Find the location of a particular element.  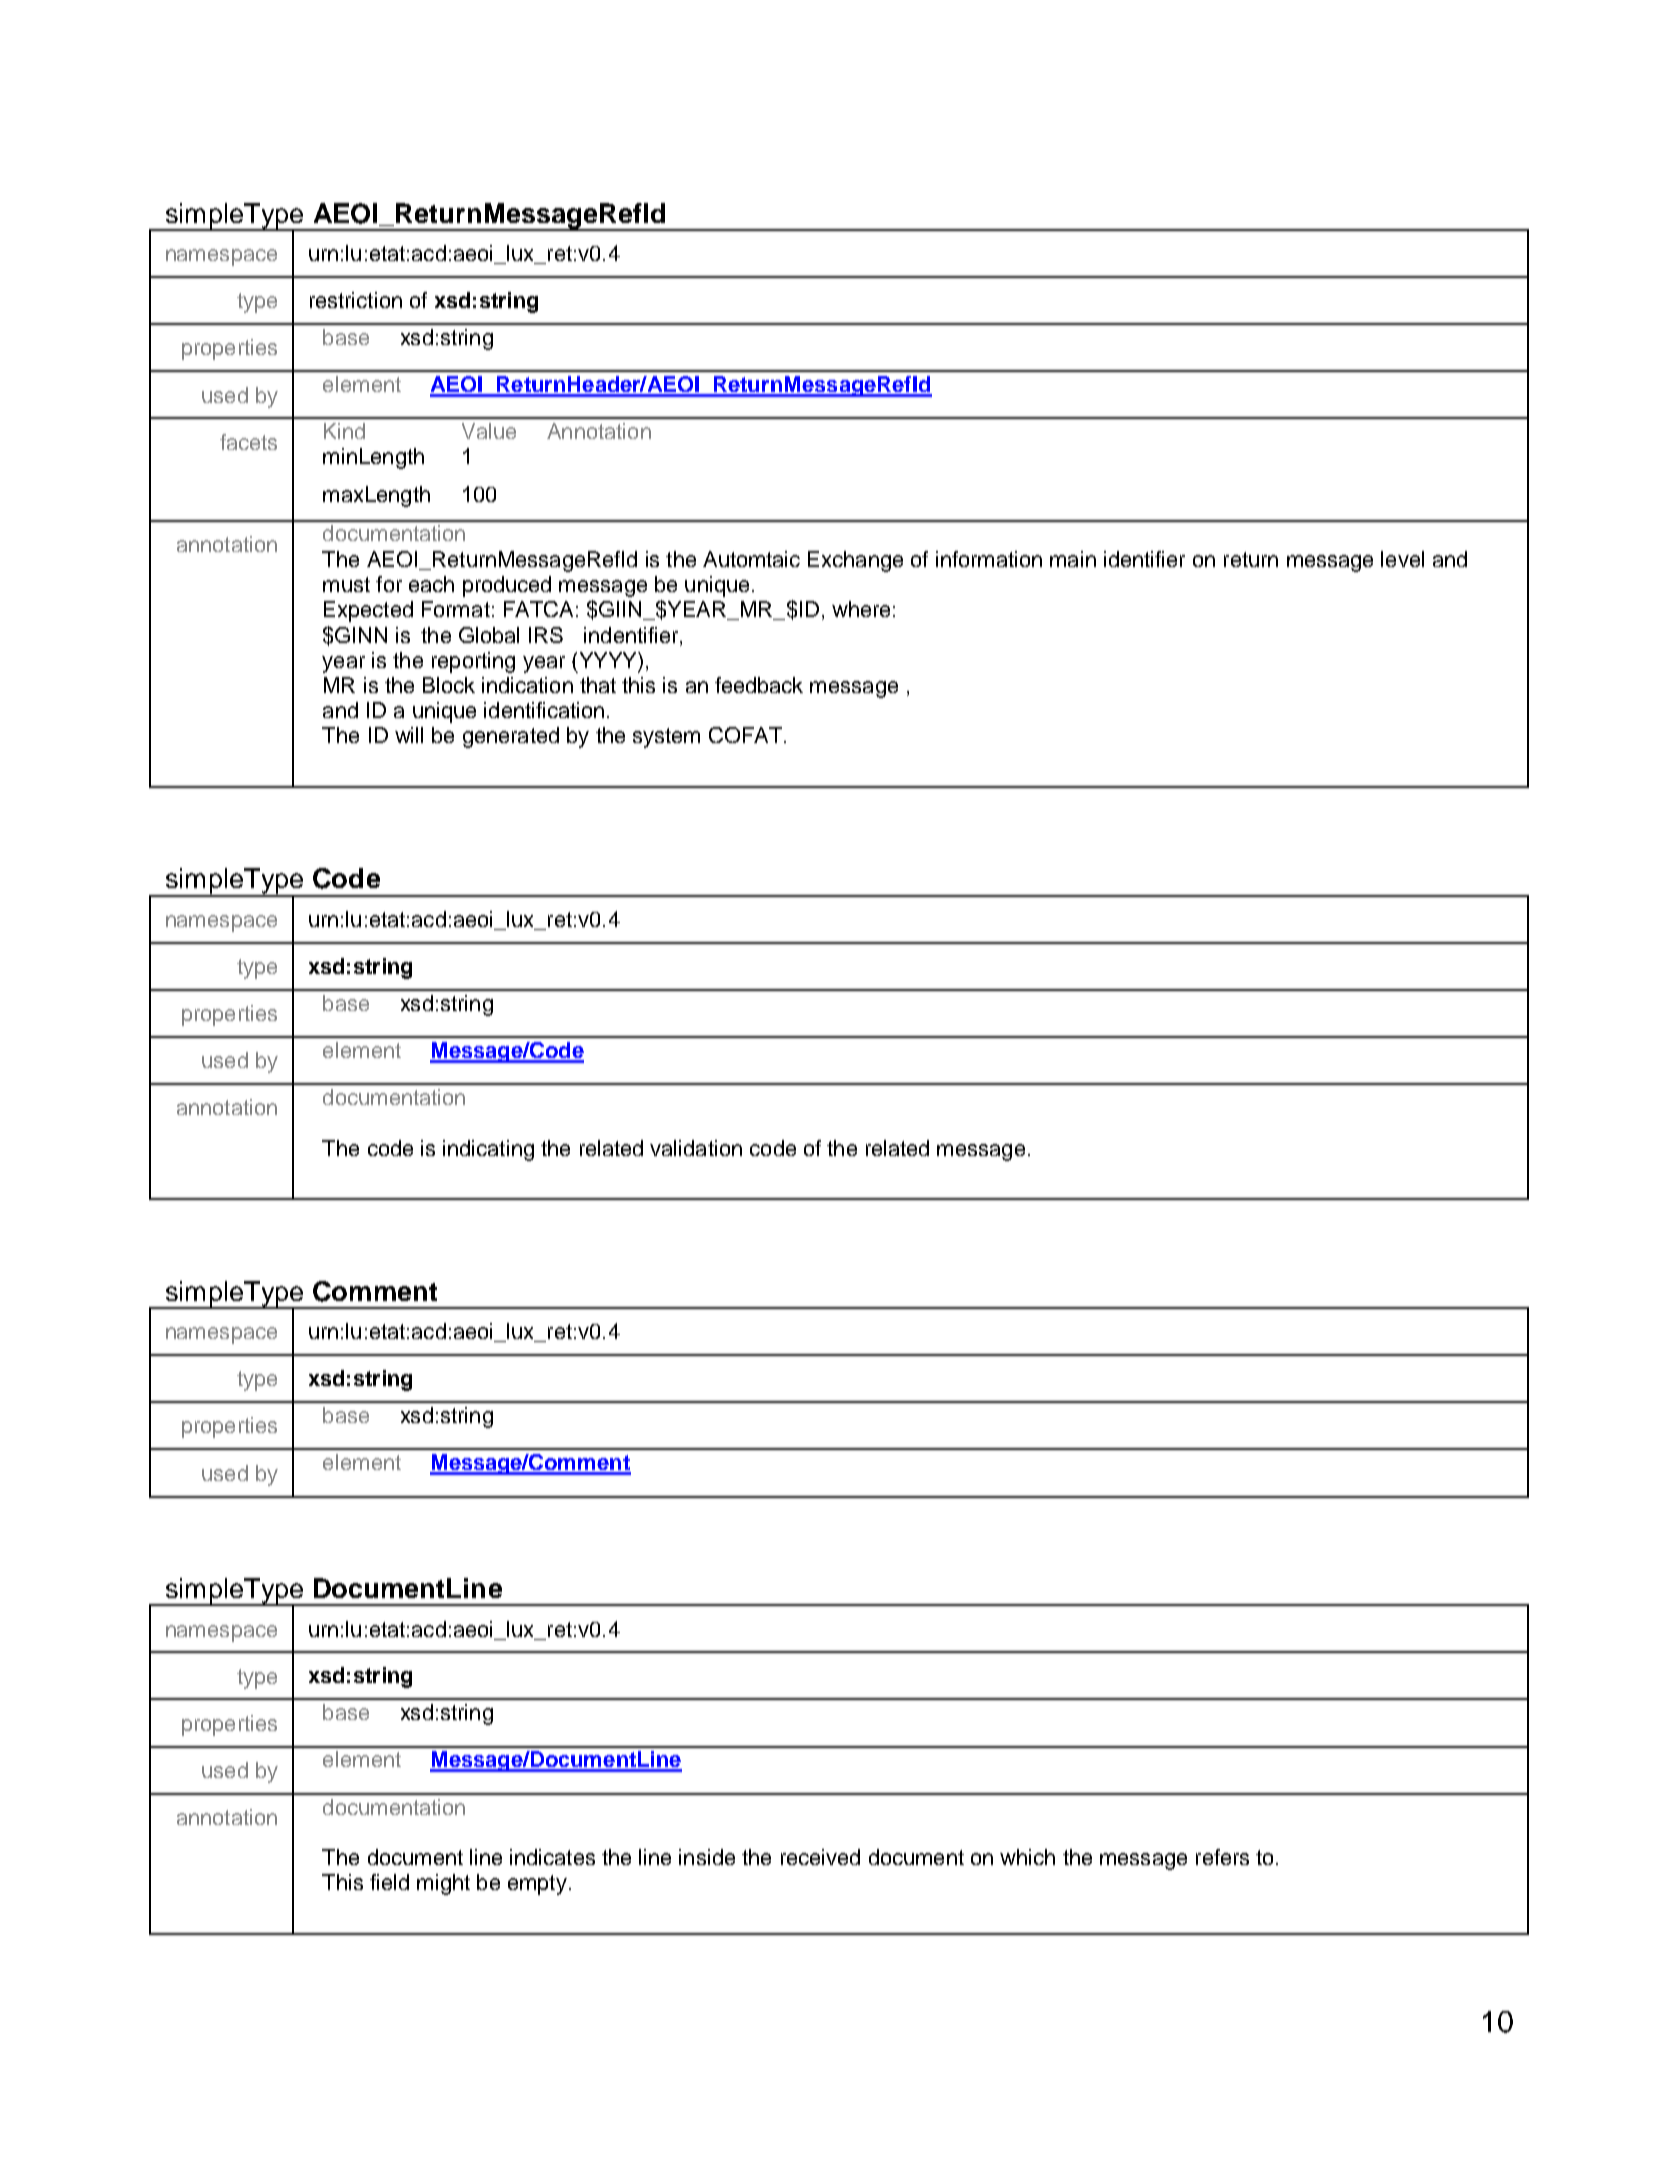

refers is located at coordinates (1222, 1857).
